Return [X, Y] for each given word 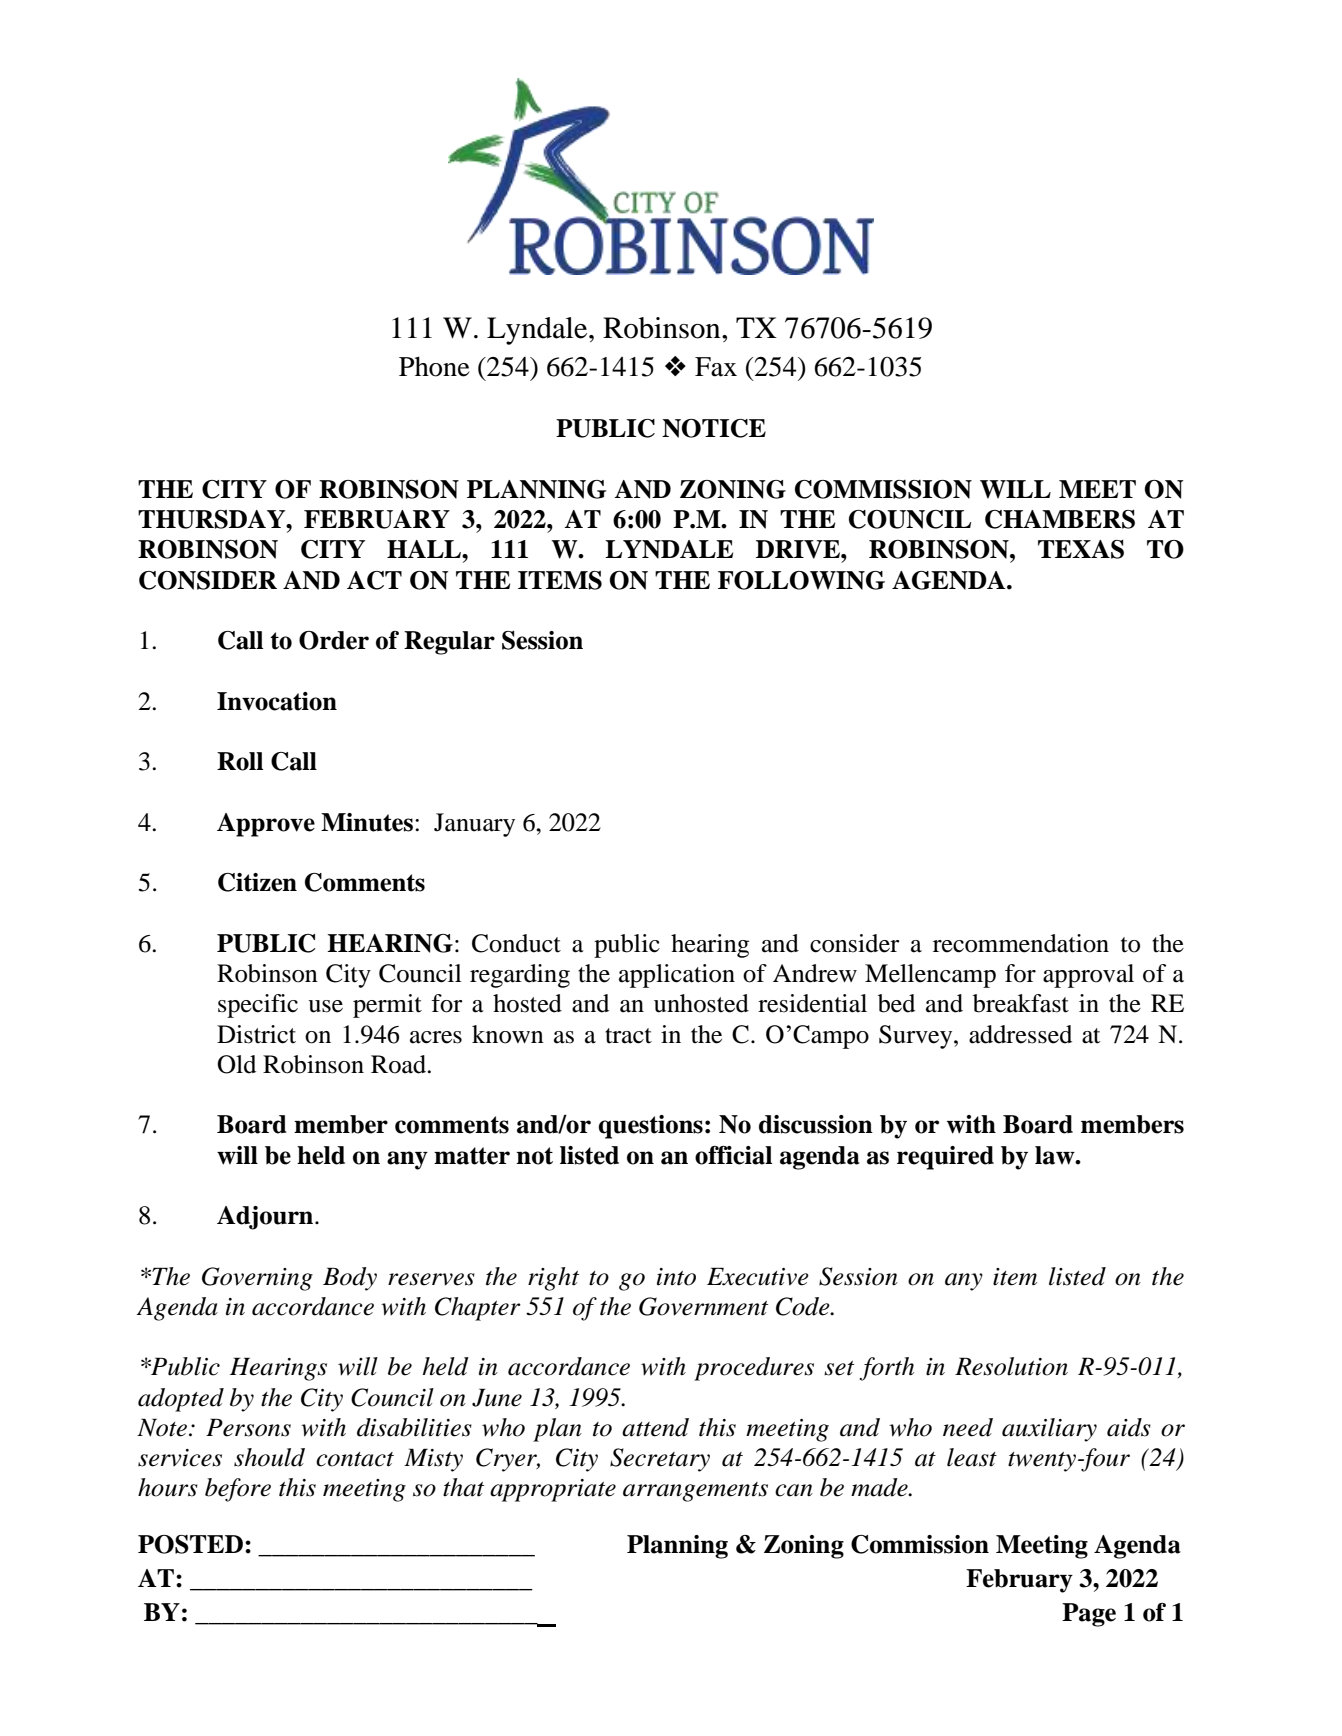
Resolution [1011, 1366]
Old [236, 1064]
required [945, 1158]
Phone [434, 366]
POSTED [190, 1544]
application [677, 976]
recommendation [1021, 943]
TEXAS [1081, 549]
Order [334, 640]
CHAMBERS [1060, 519]
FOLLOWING [801, 580]
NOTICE [714, 428]
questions [650, 1127]
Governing [257, 1279]
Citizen [257, 882]
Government [703, 1306]
